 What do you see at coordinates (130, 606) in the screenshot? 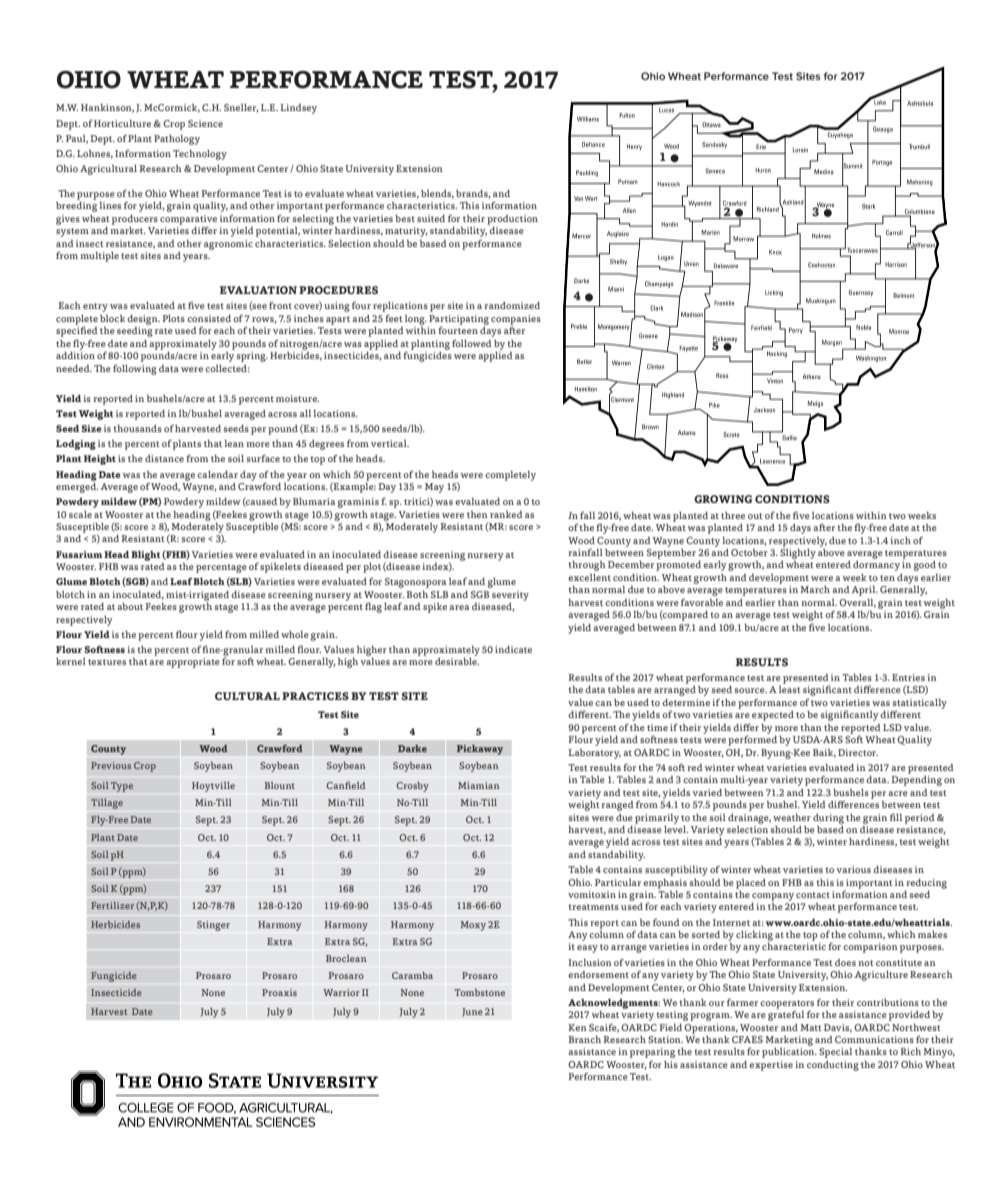
I see `about` at bounding box center [130, 606].
